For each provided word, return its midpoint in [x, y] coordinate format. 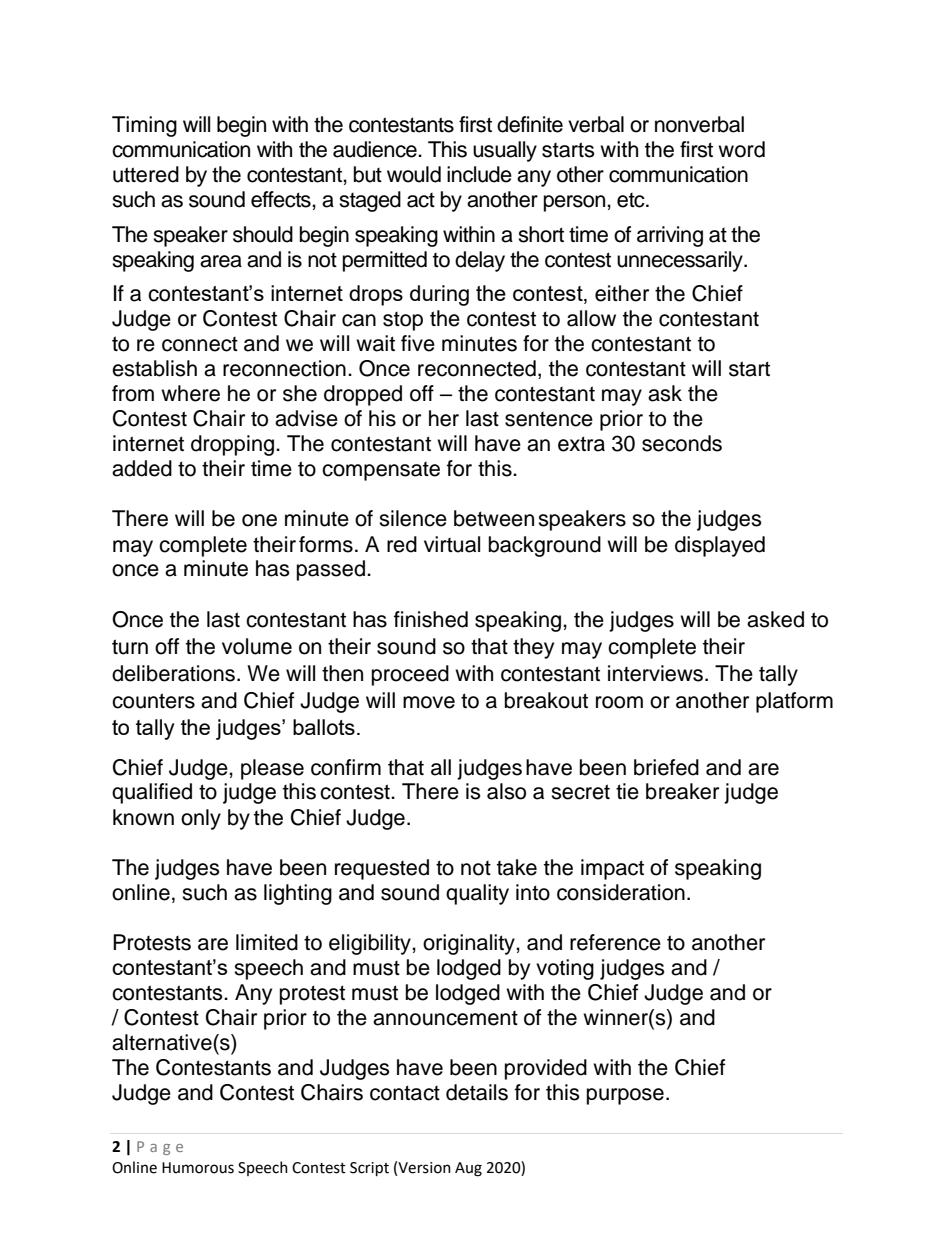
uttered [146, 174]
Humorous [198, 1168]
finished [431, 619]
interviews [657, 673]
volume [257, 646]
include [479, 174]
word [741, 149]
